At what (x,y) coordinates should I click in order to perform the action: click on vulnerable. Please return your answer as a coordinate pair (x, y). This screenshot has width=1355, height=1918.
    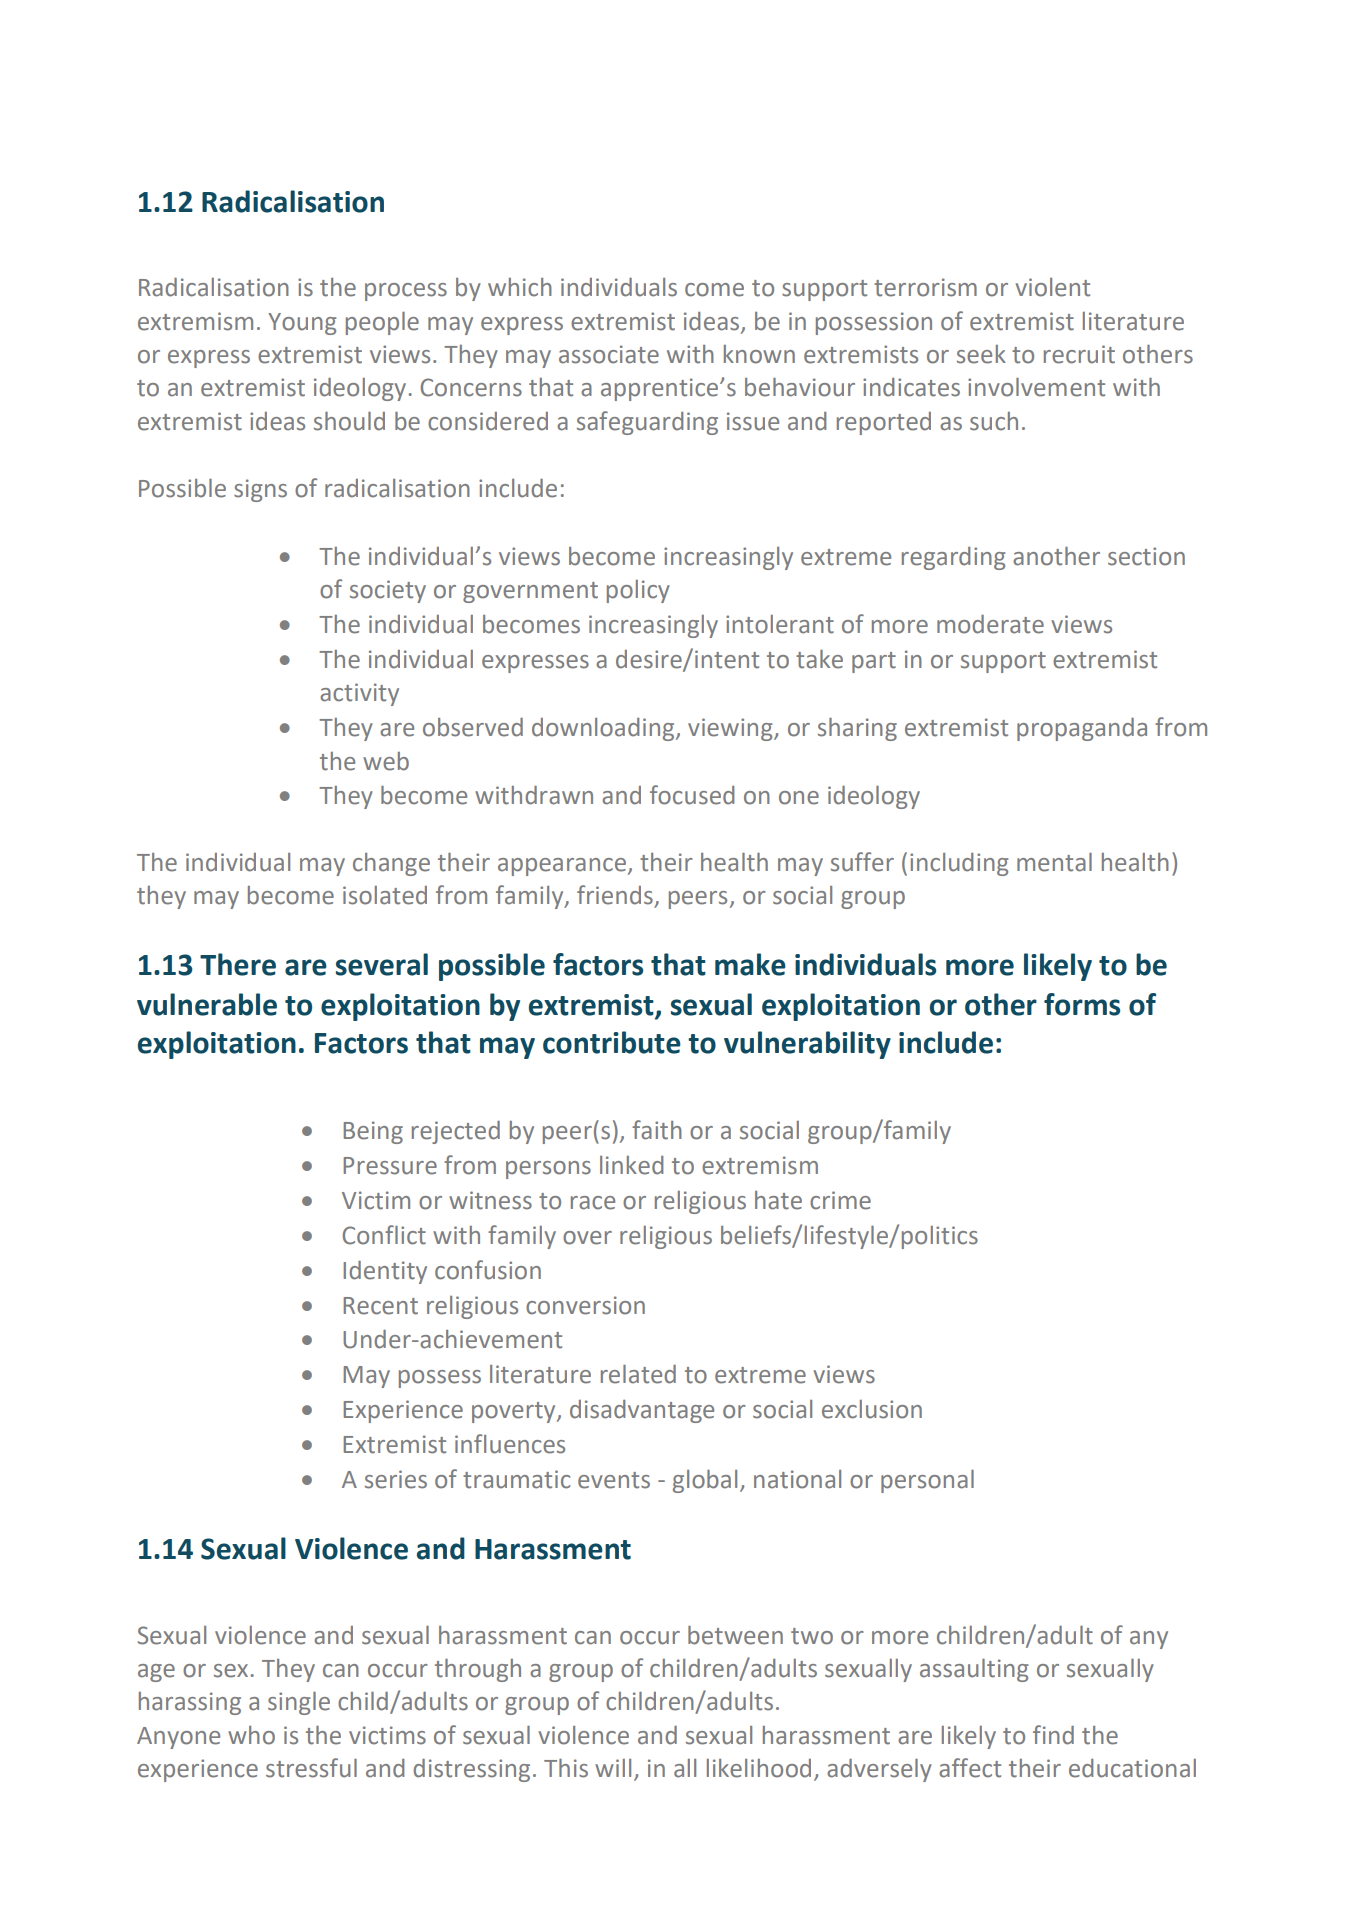
    Looking at the image, I should click on (207, 1004).
